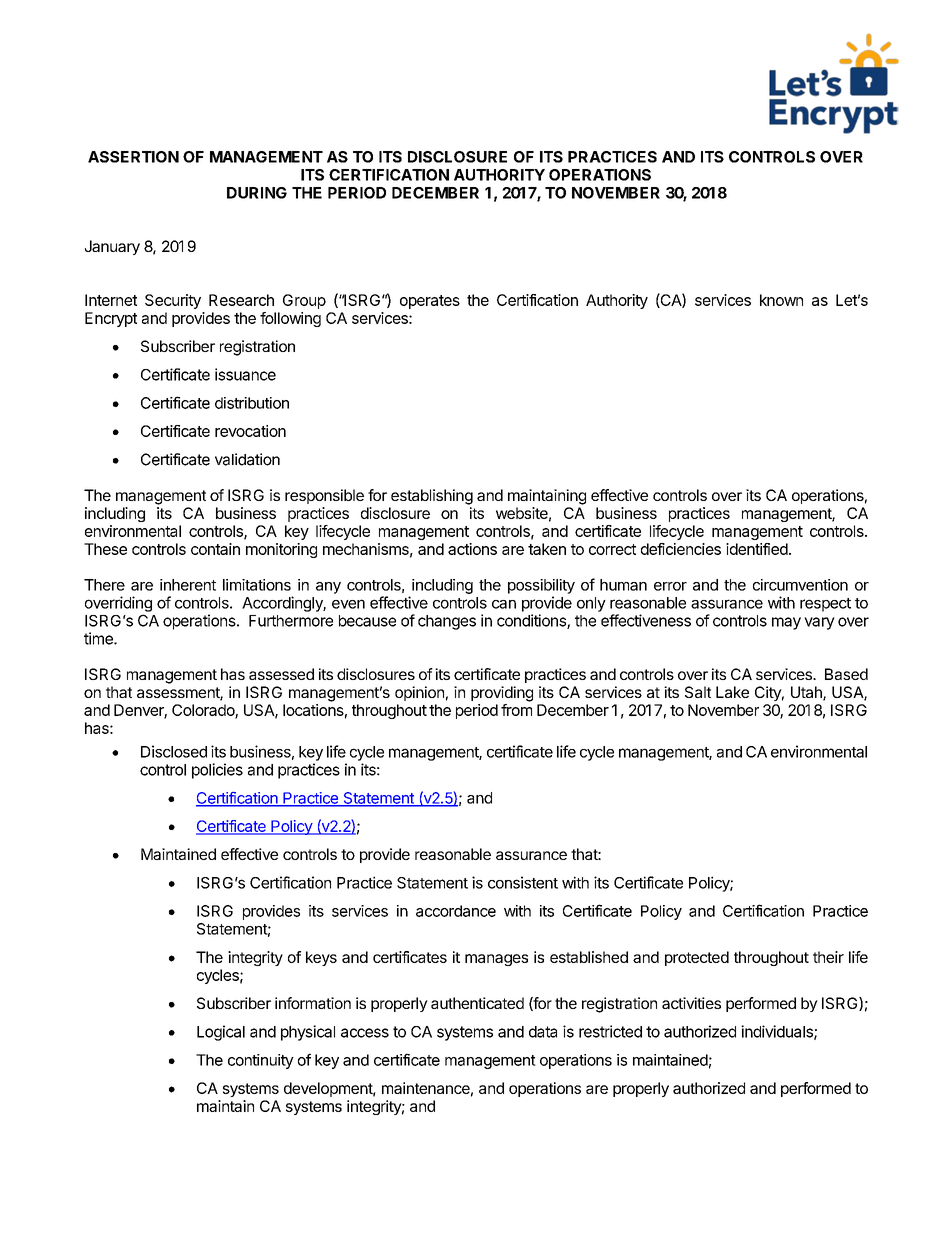 This image has width=952, height=1233. I want to click on authenticated, so click(477, 1003).
